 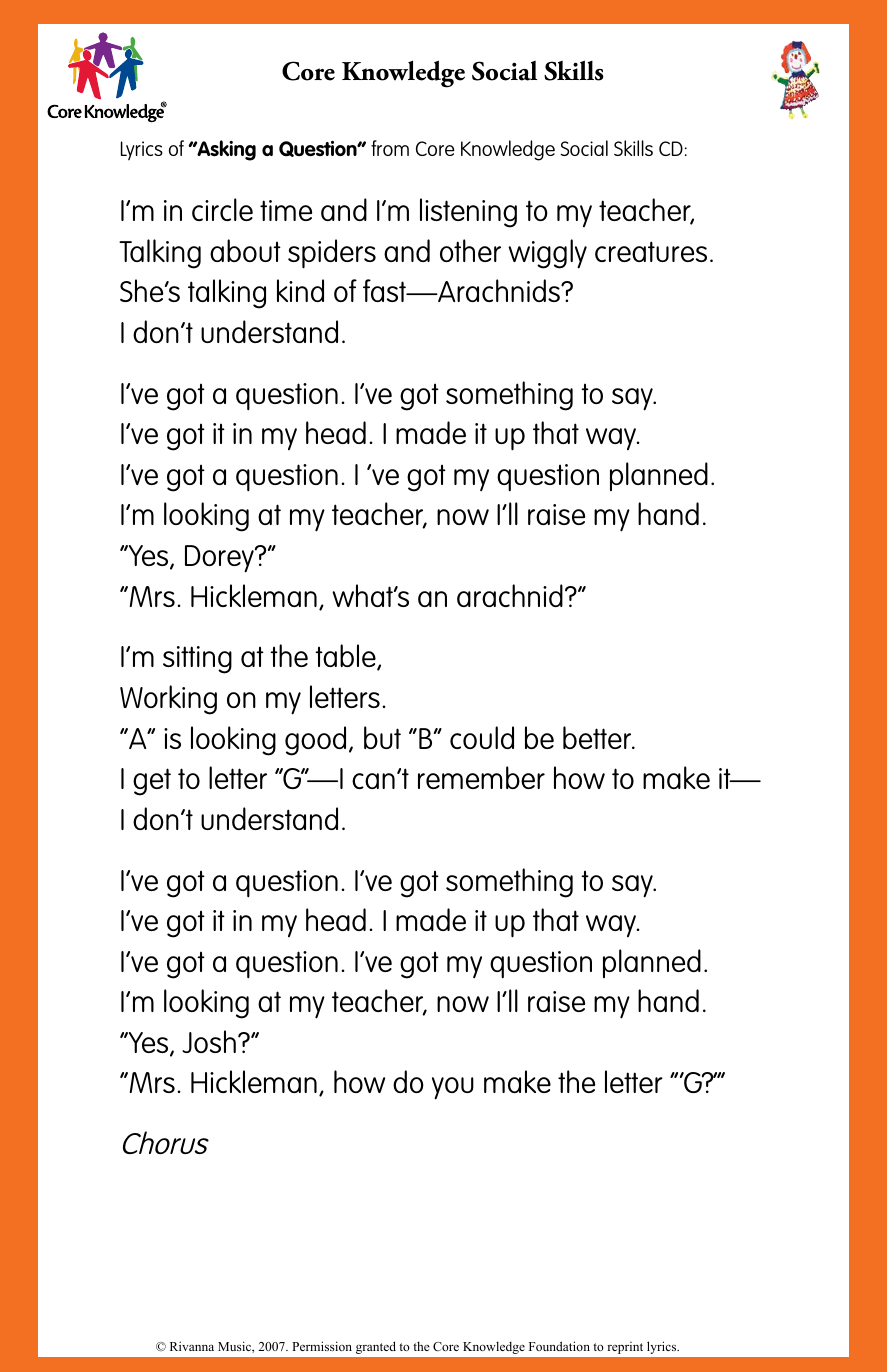 I want to click on Permission, so click(x=322, y=1346).
